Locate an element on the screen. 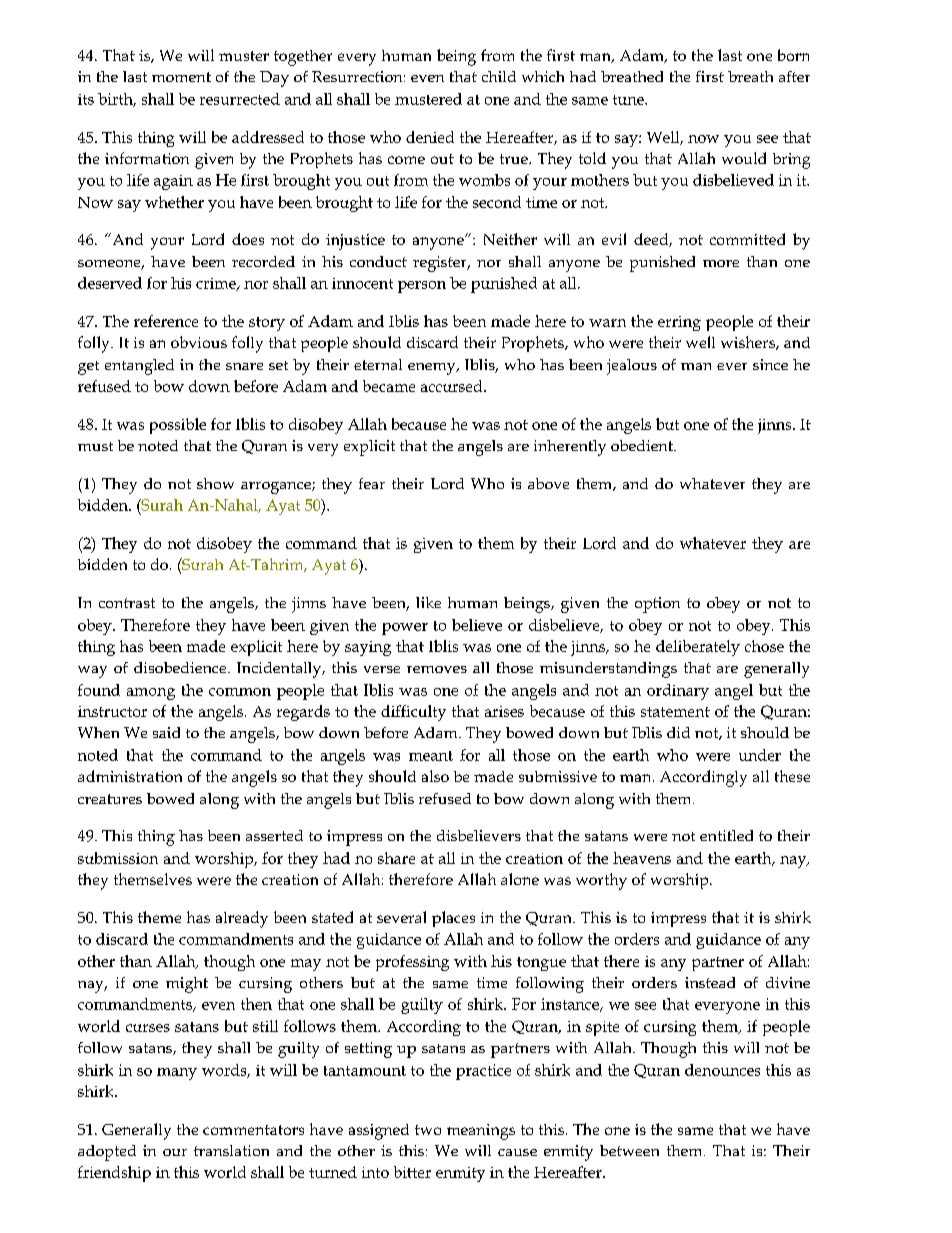  child is located at coordinates (499, 76).
